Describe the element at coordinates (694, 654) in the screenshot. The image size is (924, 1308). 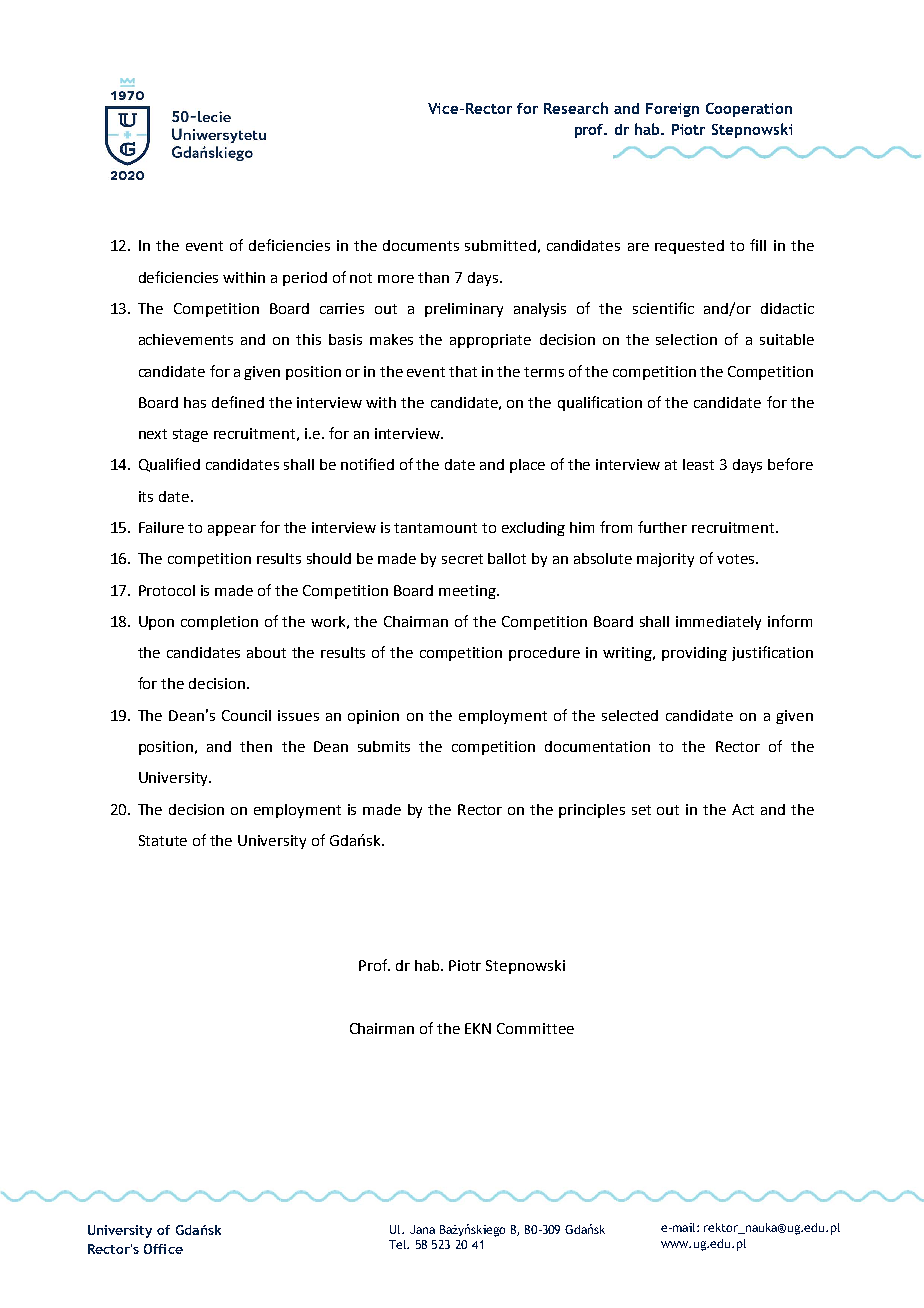
I see `providing` at that location.
